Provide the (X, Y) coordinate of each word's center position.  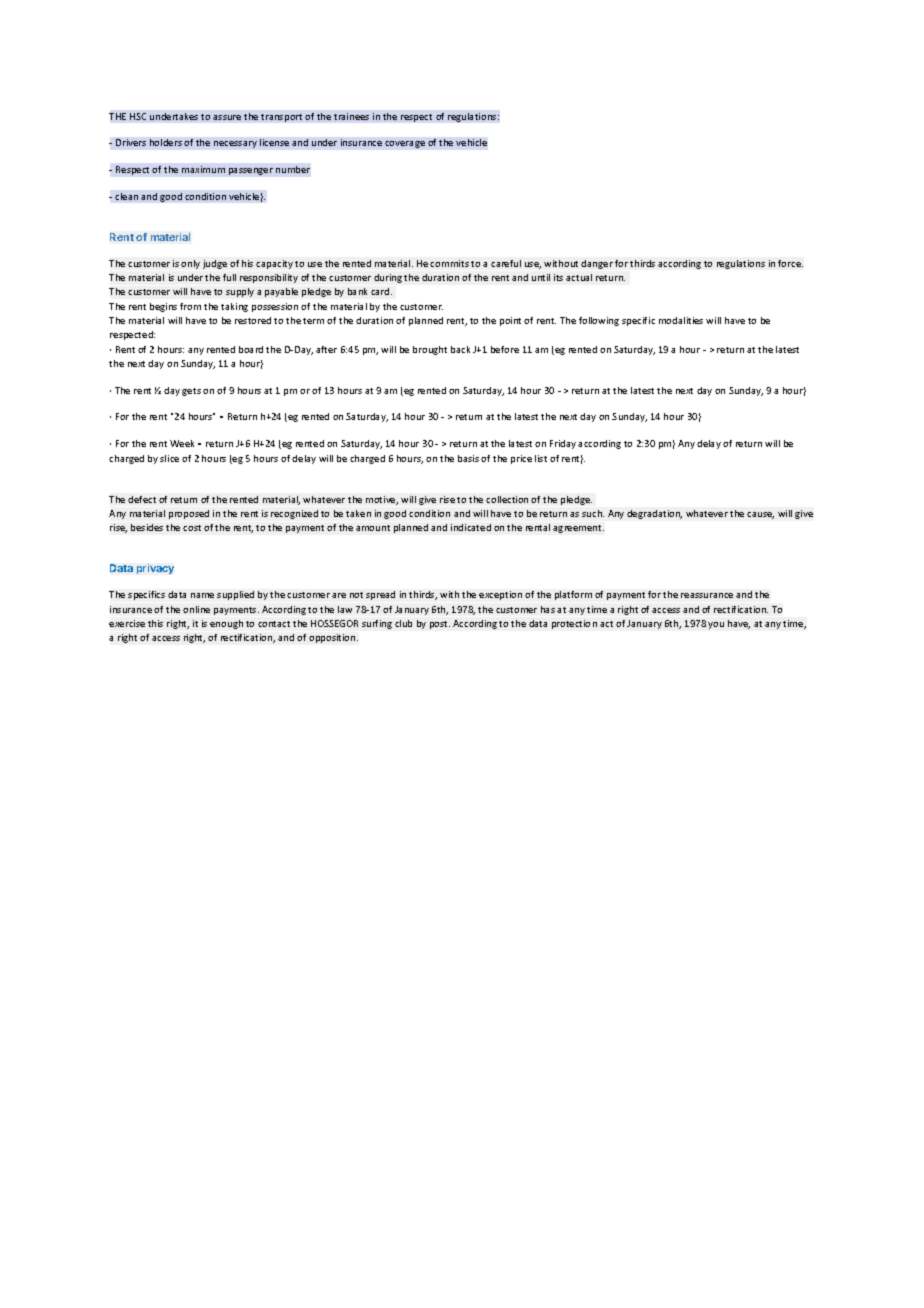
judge (215, 264)
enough (226, 624)
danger (597, 264)
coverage (405, 144)
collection (507, 499)
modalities (681, 320)
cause (760, 515)
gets (191, 392)
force (790, 263)
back (460, 349)
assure (227, 117)
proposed (189, 514)
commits (449, 263)
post (440, 625)
